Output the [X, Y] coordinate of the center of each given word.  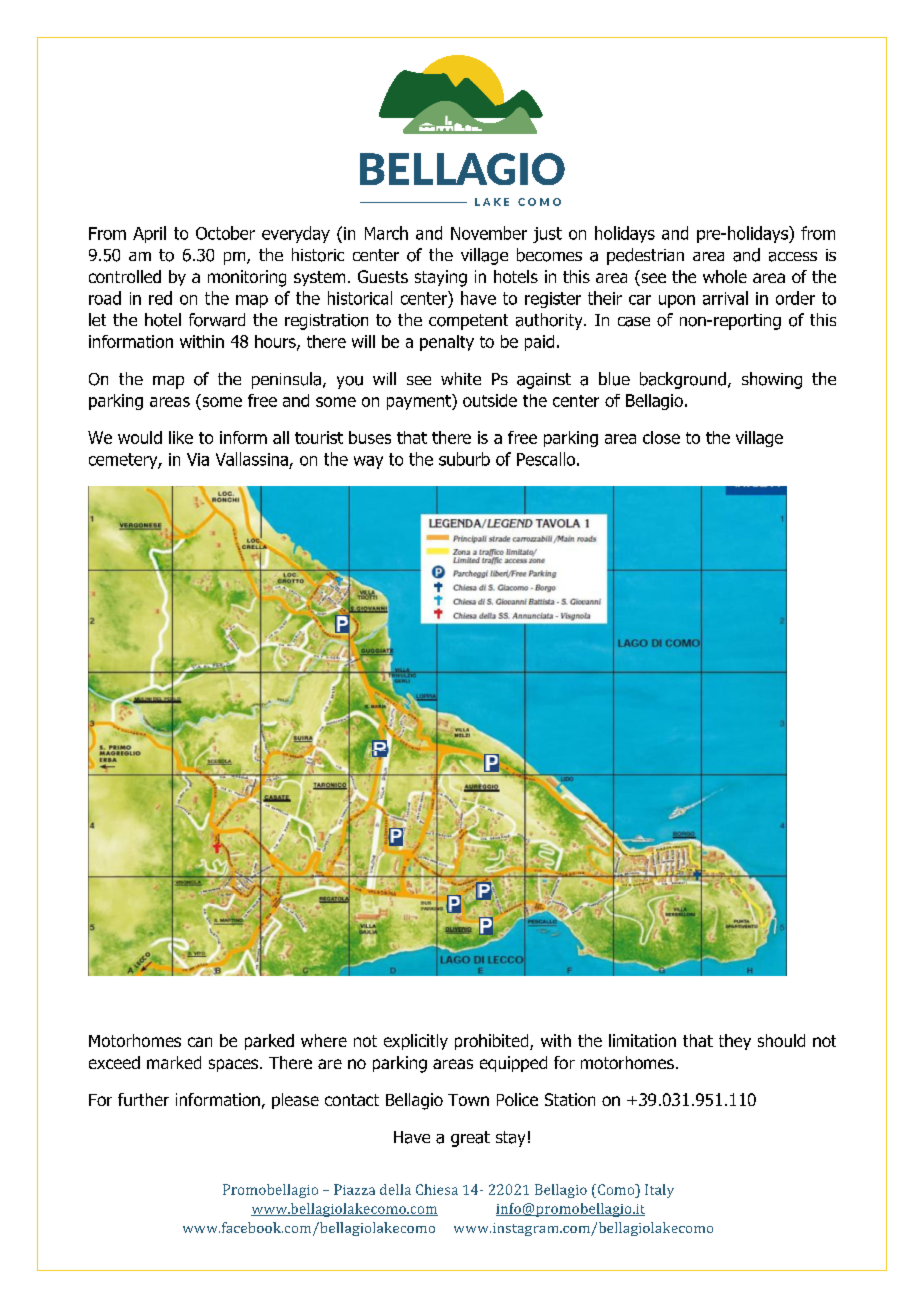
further [143, 1099]
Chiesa [437, 1189]
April [149, 234]
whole [725, 276]
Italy [659, 1191]
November [489, 233]
